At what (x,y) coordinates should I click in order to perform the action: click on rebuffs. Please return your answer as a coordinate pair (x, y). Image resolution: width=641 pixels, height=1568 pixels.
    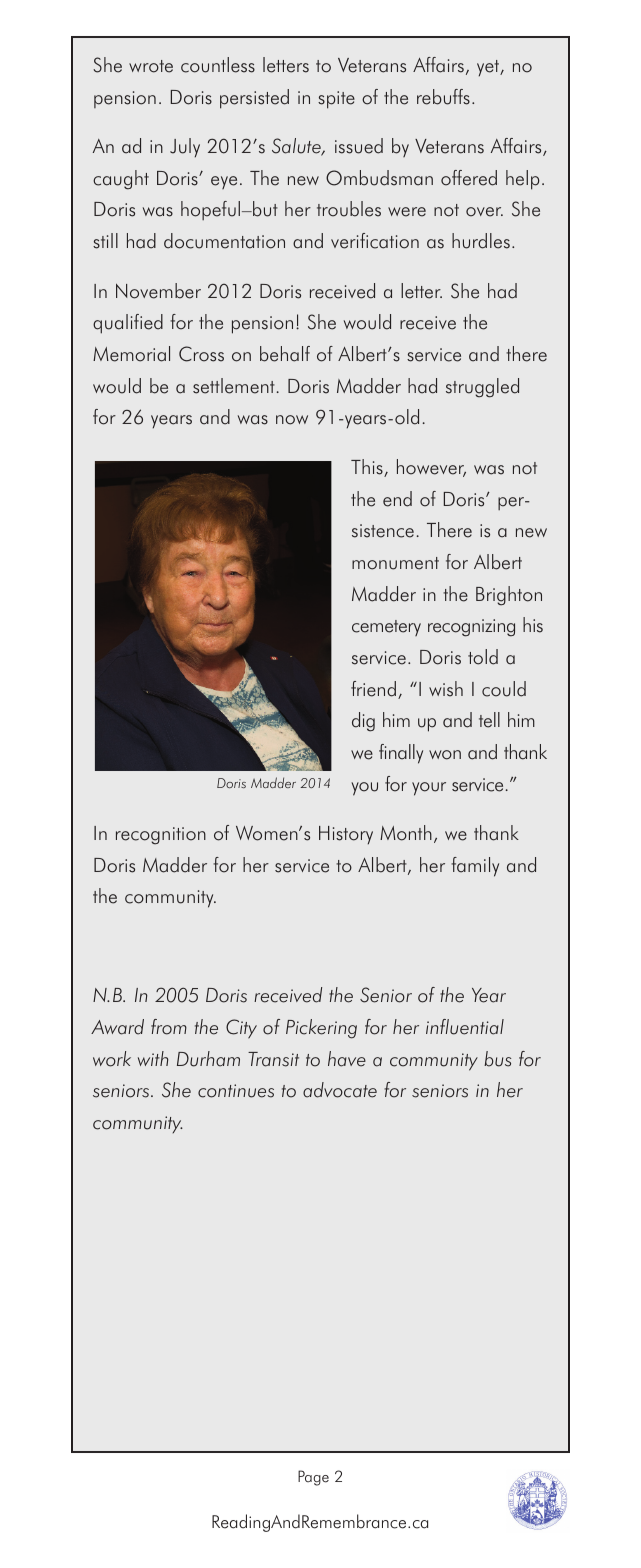
    Looking at the image, I should click on (443, 97).
